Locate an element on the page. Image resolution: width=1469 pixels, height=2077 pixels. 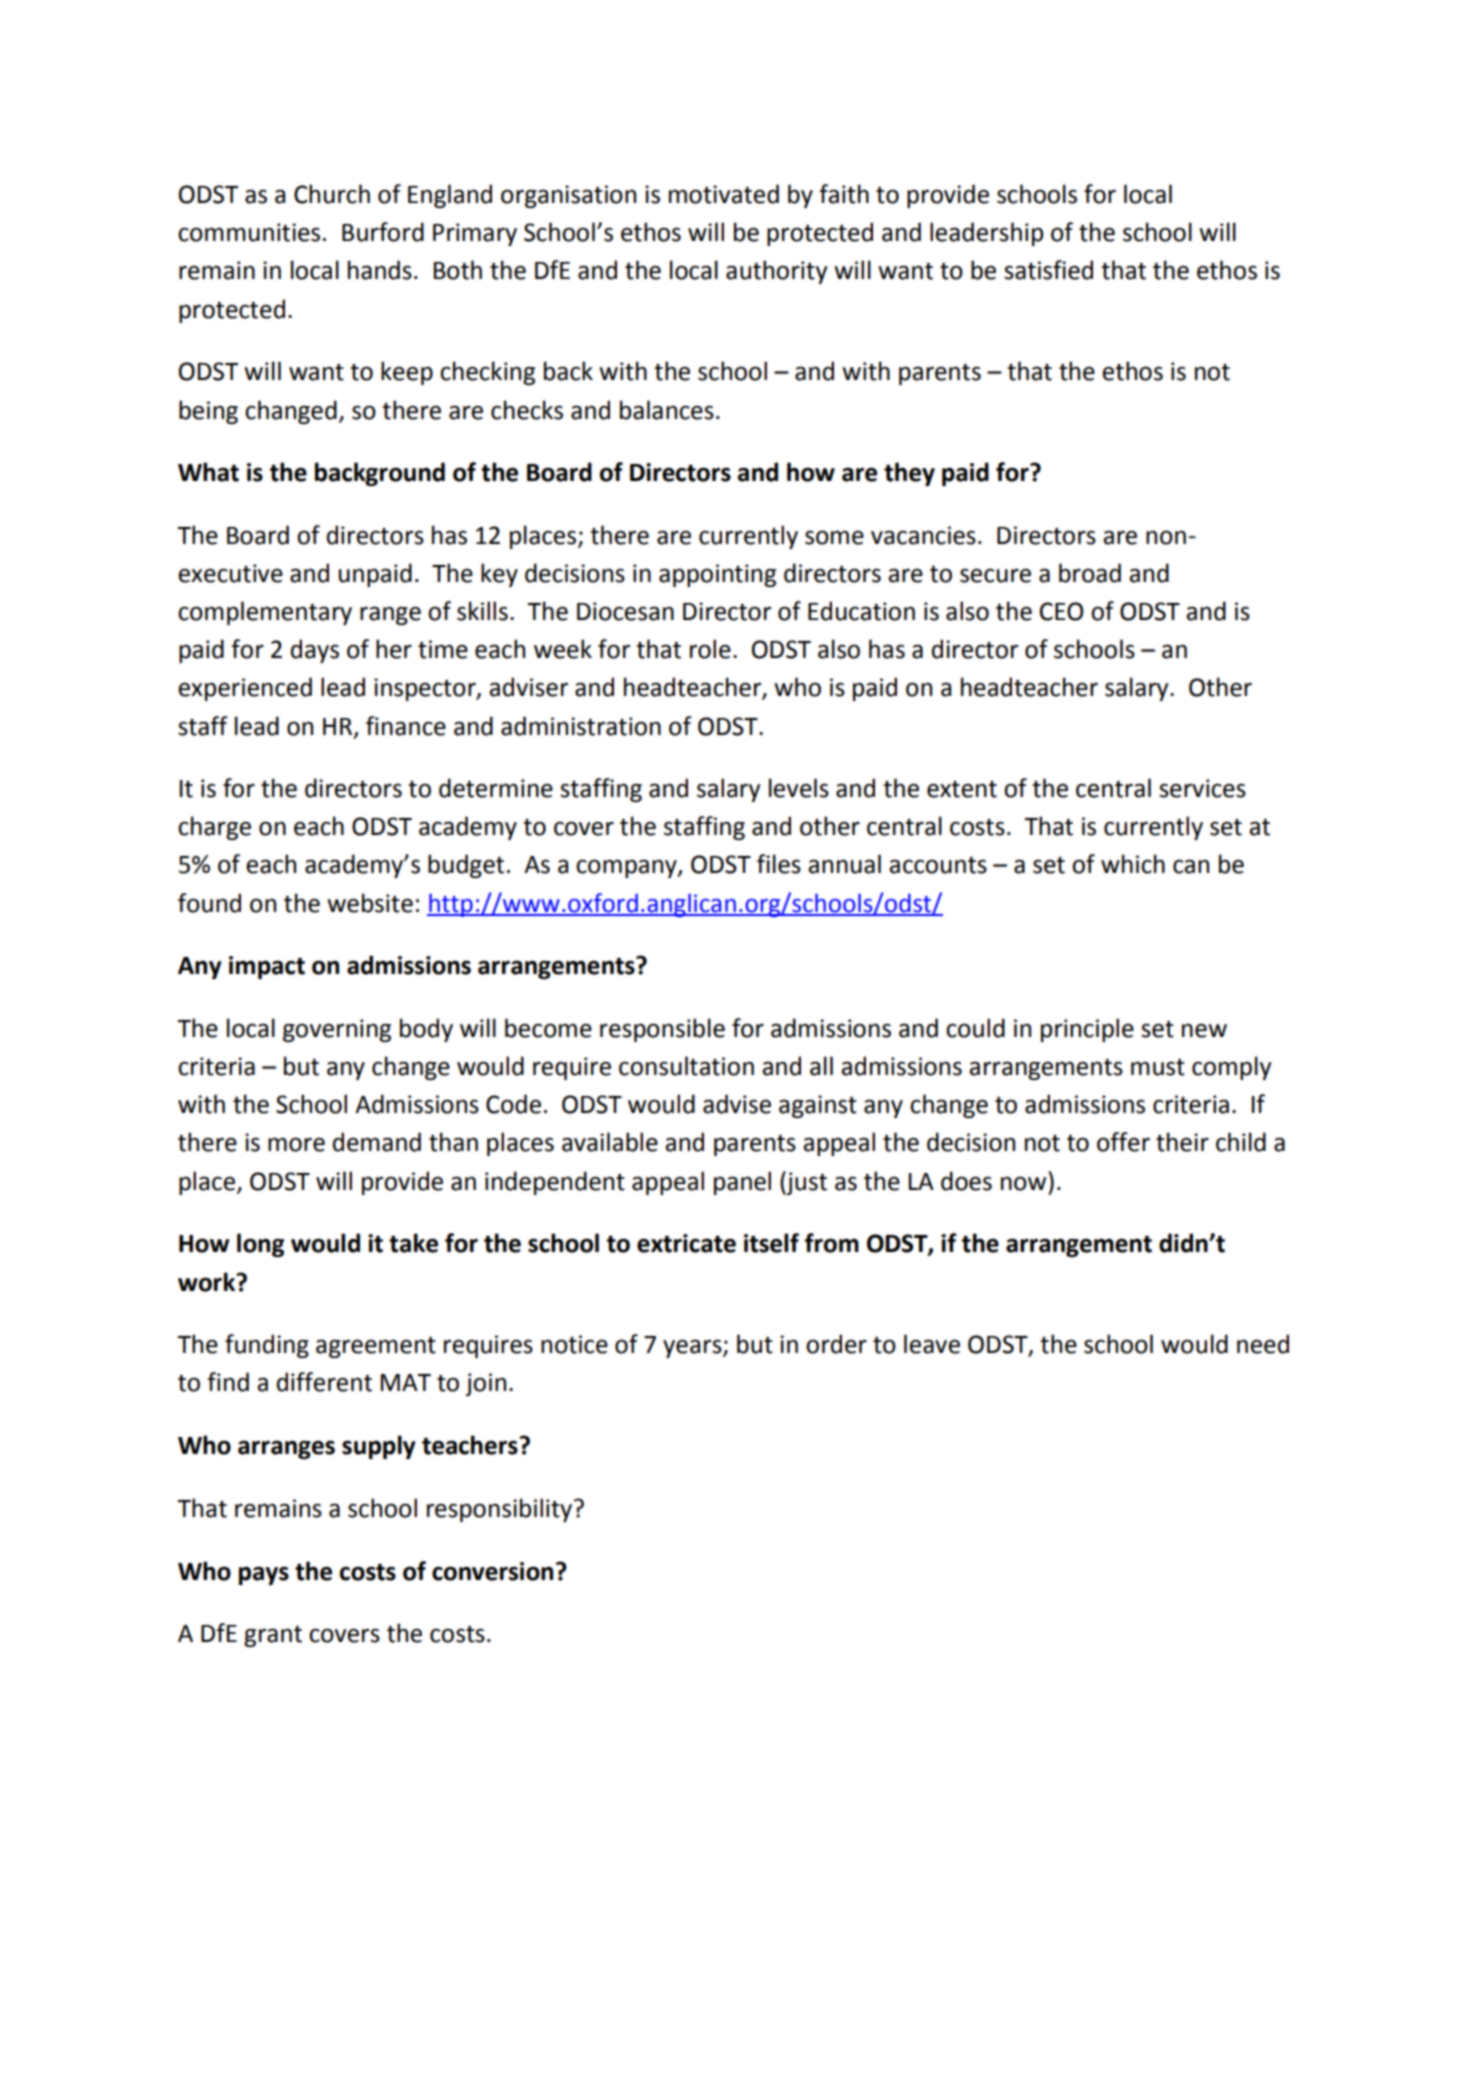
Church is located at coordinates (332, 194).
